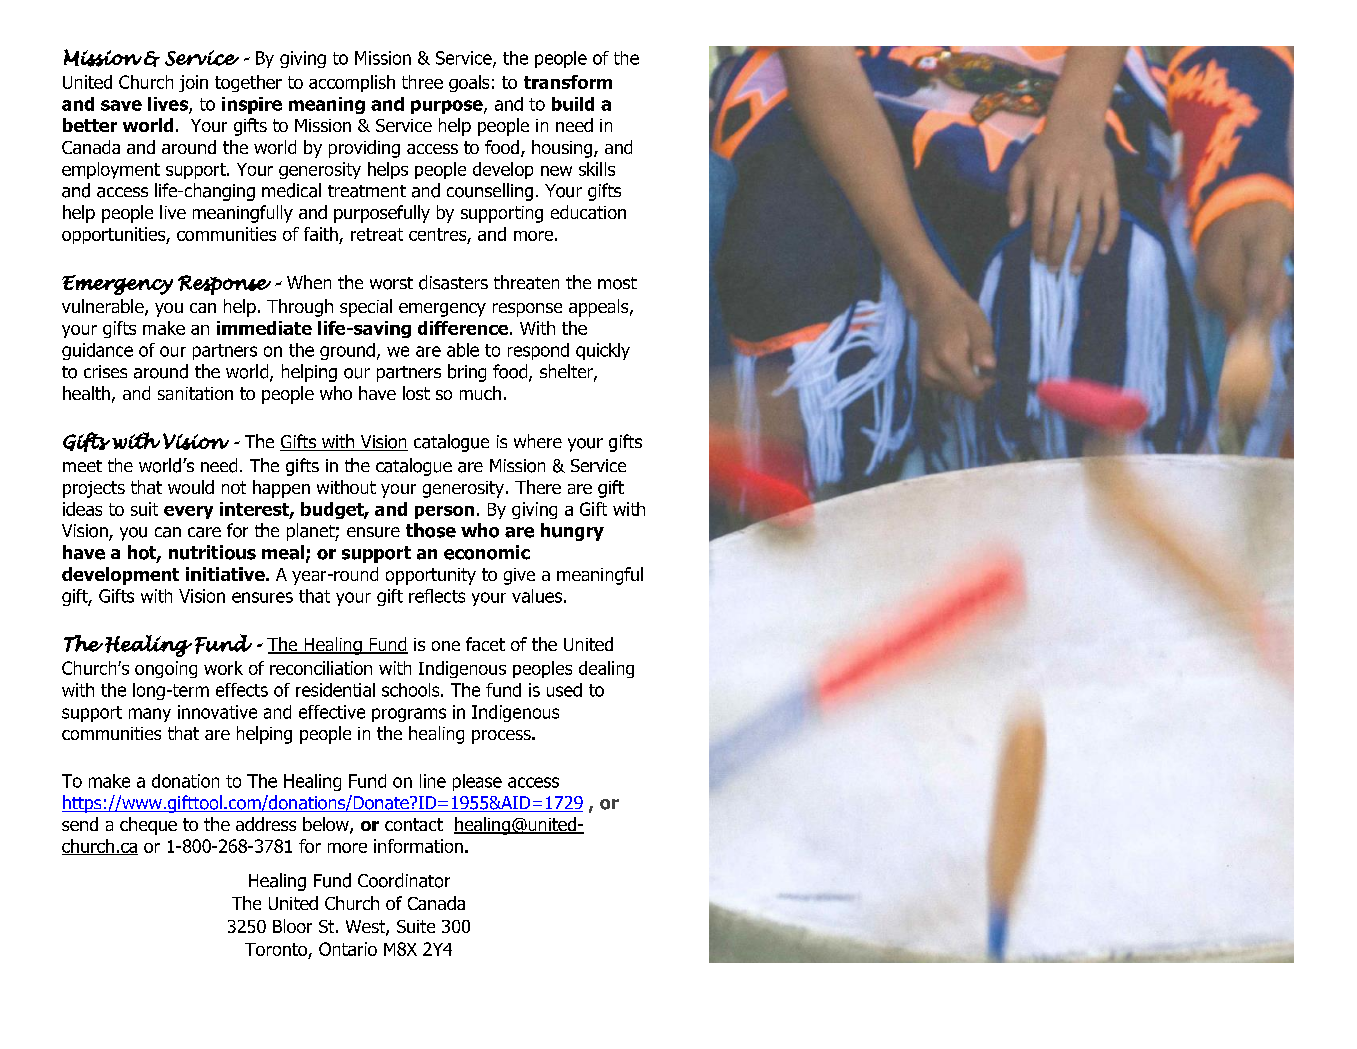 This screenshot has width=1357, height=1049. I want to click on cheque, so click(148, 826).
